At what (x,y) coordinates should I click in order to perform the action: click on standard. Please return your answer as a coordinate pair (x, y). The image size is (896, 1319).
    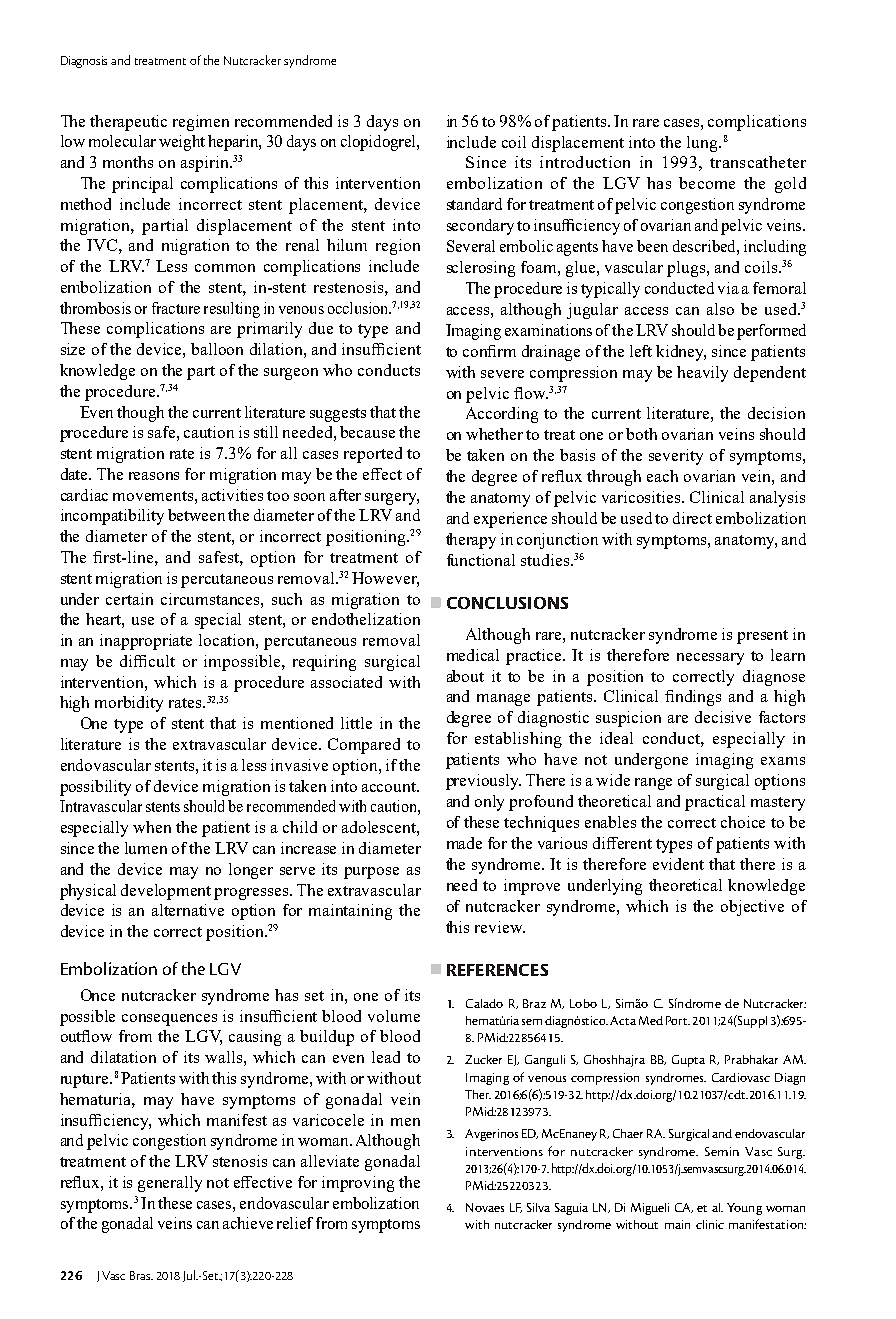
    Looking at the image, I should click on (474, 204).
